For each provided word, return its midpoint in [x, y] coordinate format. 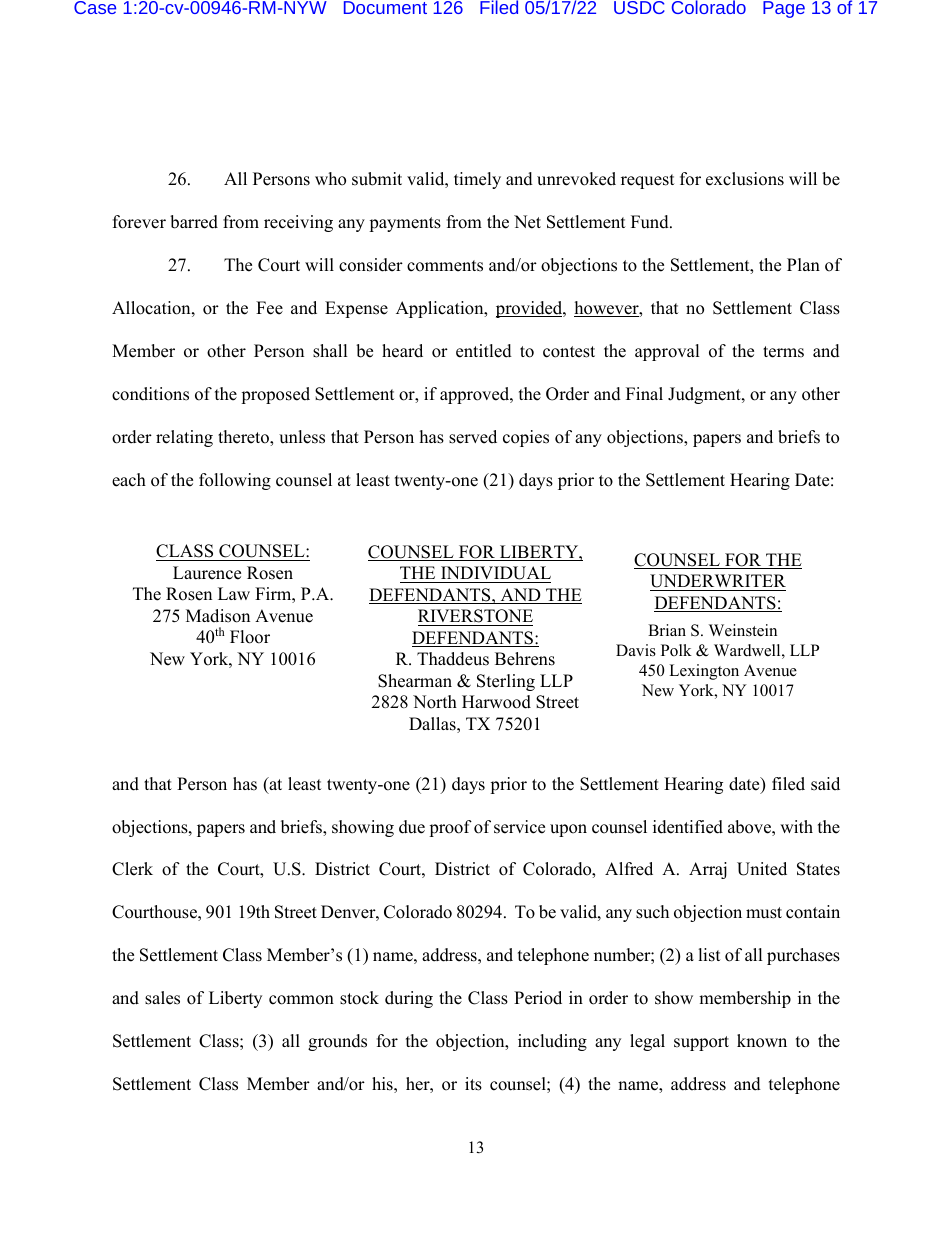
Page [784, 9]
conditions [150, 394]
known [762, 1041]
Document [385, 7]
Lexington [704, 672]
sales [162, 998]
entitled [484, 351]
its [473, 1084]
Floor [250, 637]
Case [95, 7]
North [435, 702]
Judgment [705, 395]
